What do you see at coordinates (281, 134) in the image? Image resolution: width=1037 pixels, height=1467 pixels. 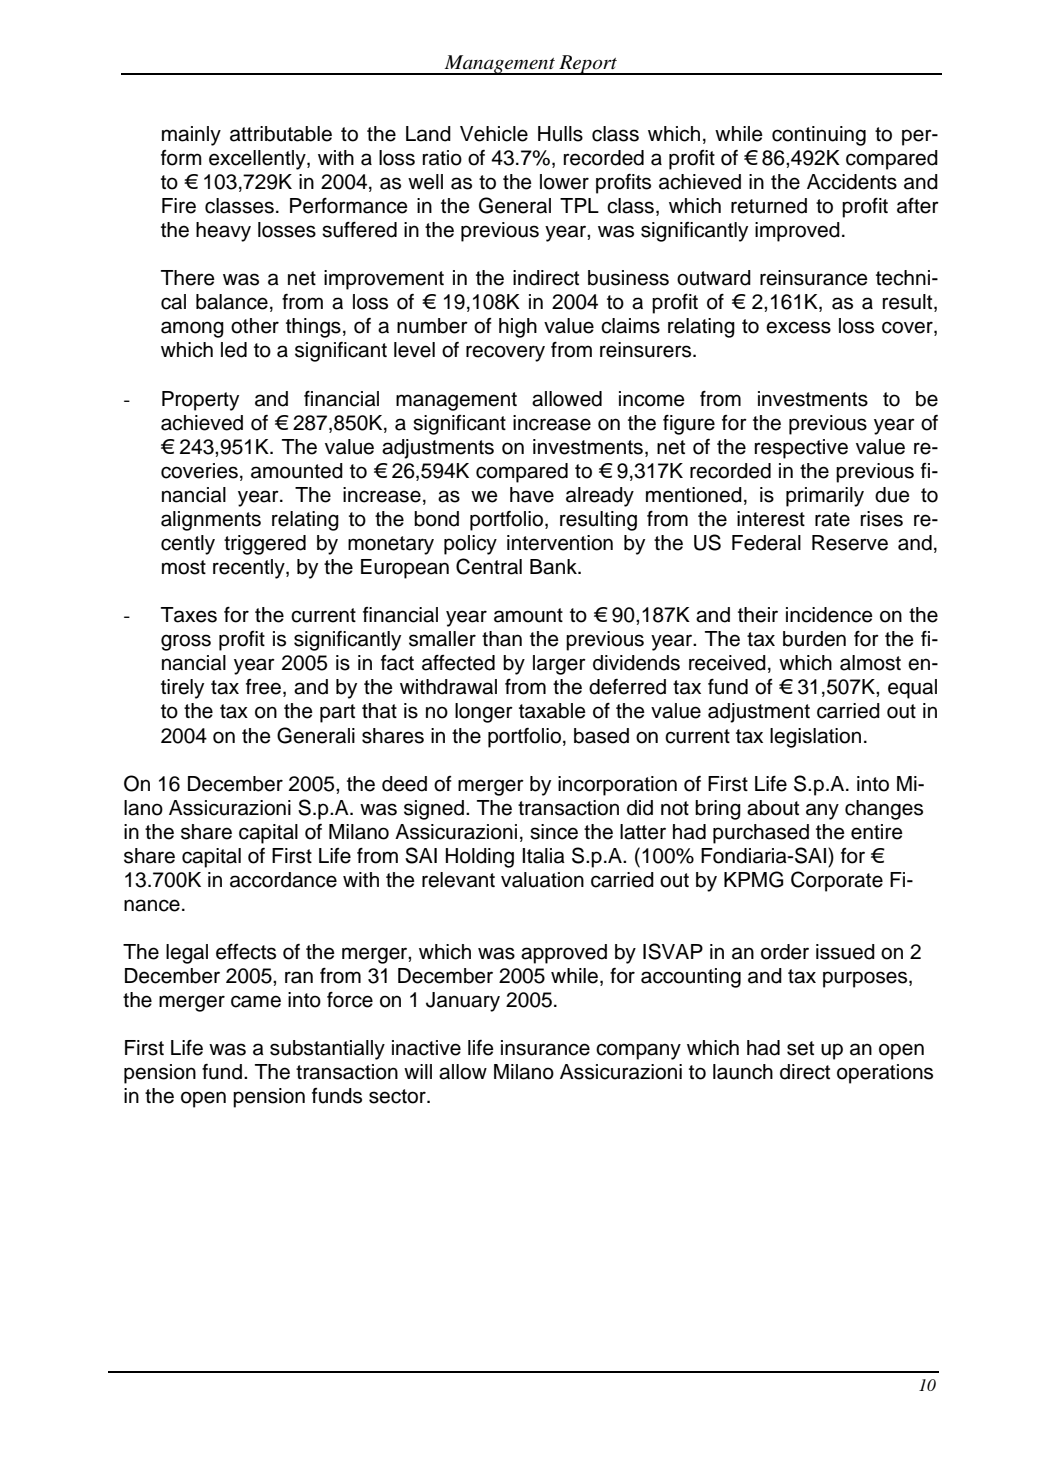 I see `attributable` at bounding box center [281, 134].
